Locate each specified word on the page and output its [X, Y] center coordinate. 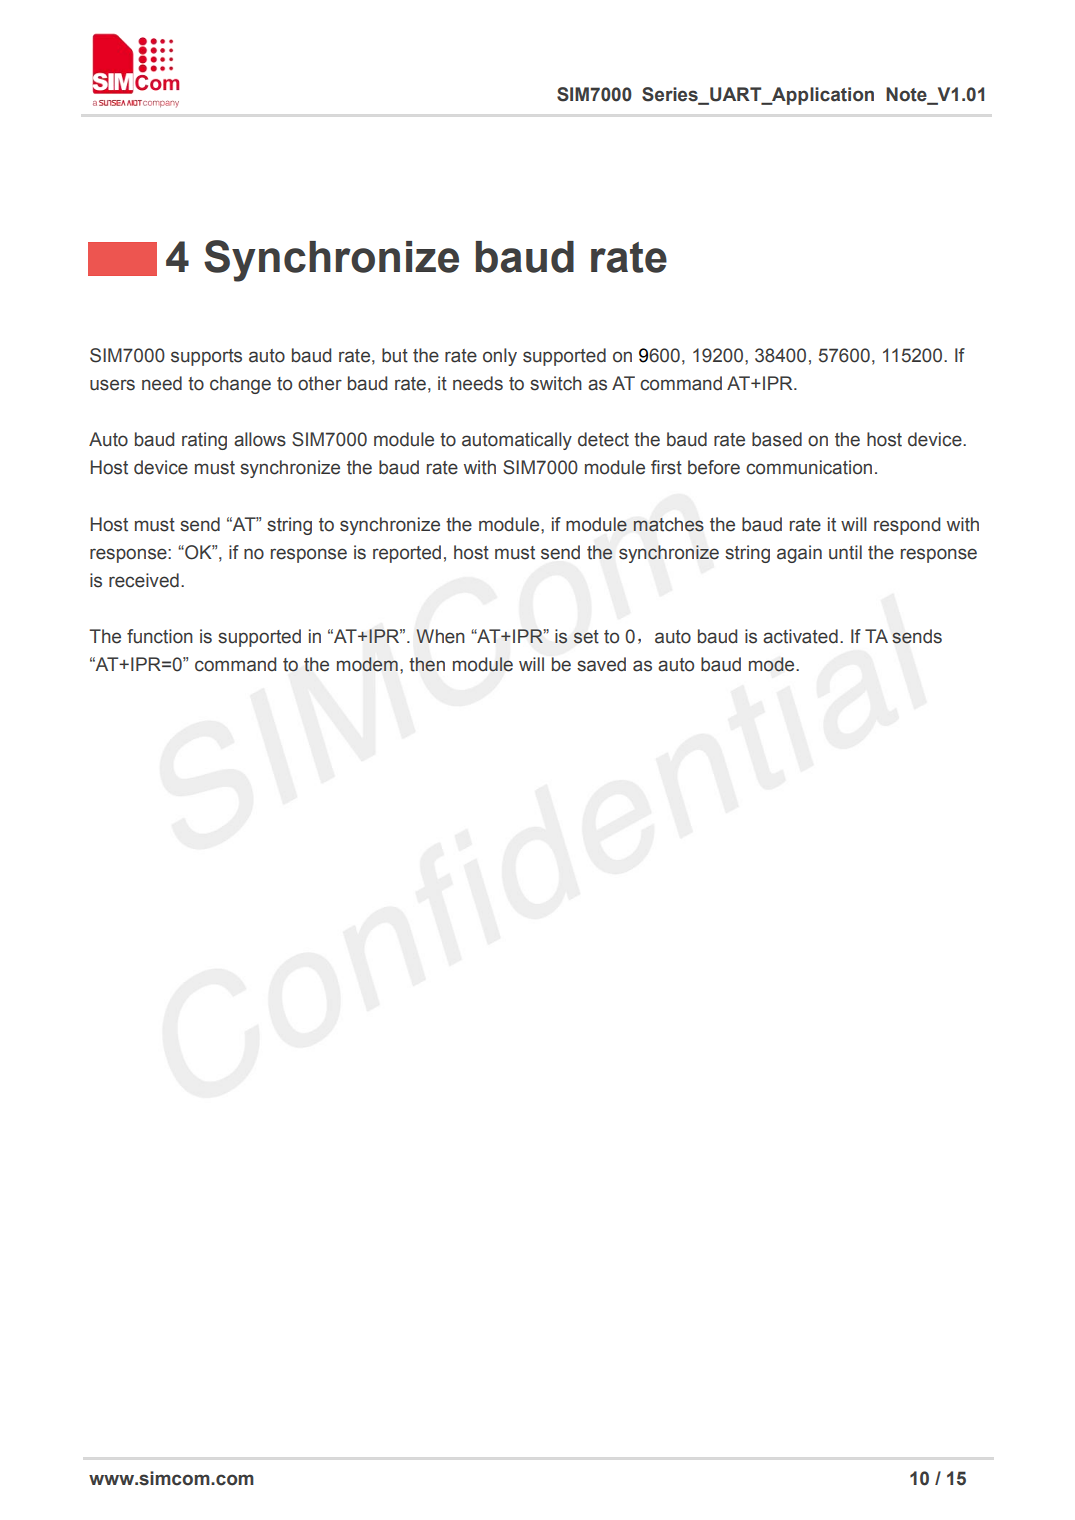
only [500, 357]
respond [907, 526]
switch [556, 383]
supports [206, 357]
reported [407, 554]
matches [668, 524]
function [160, 636]
